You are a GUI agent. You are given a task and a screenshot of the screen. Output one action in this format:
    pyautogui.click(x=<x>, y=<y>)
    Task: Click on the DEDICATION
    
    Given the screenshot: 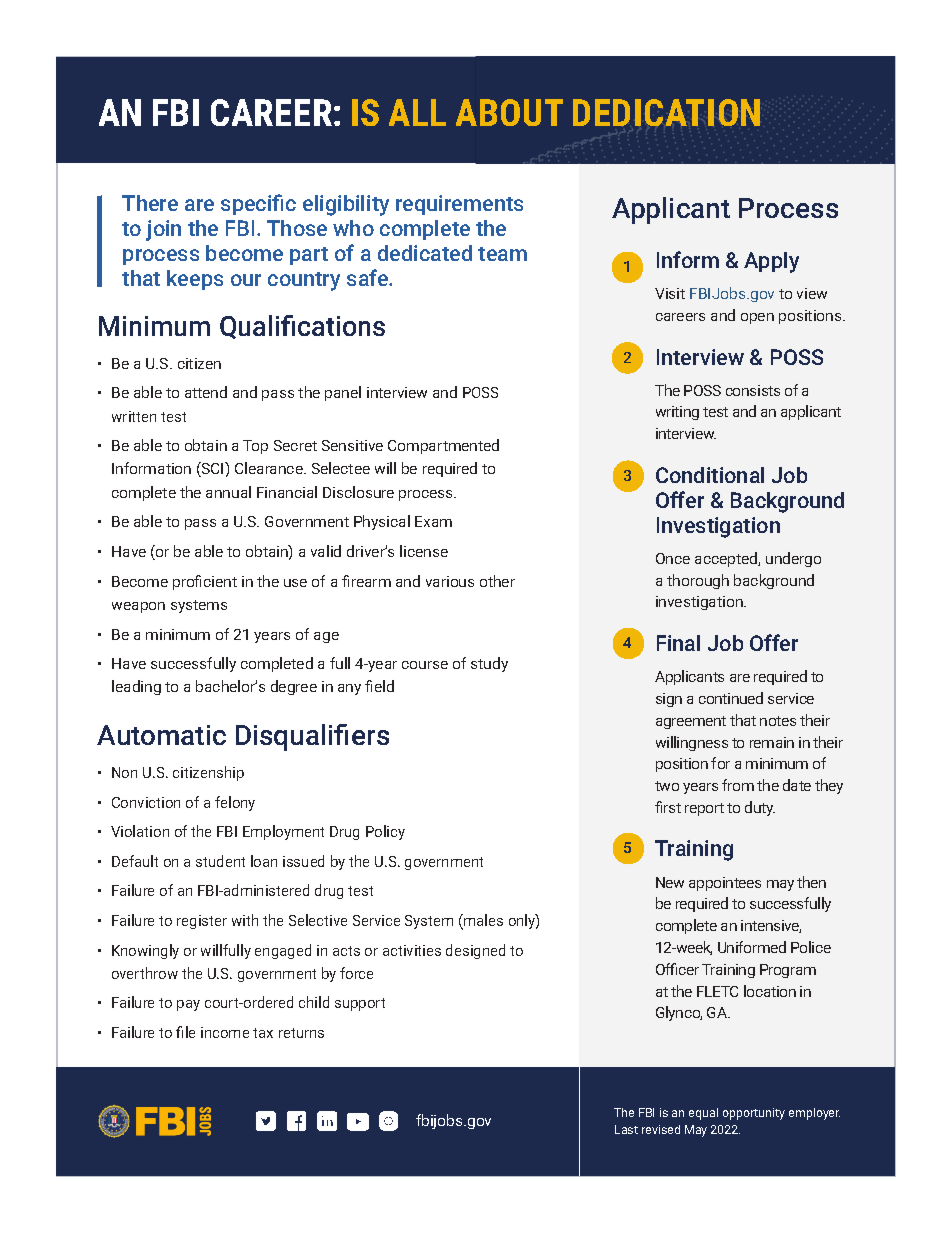 What is the action you would take?
    pyautogui.click(x=666, y=112)
